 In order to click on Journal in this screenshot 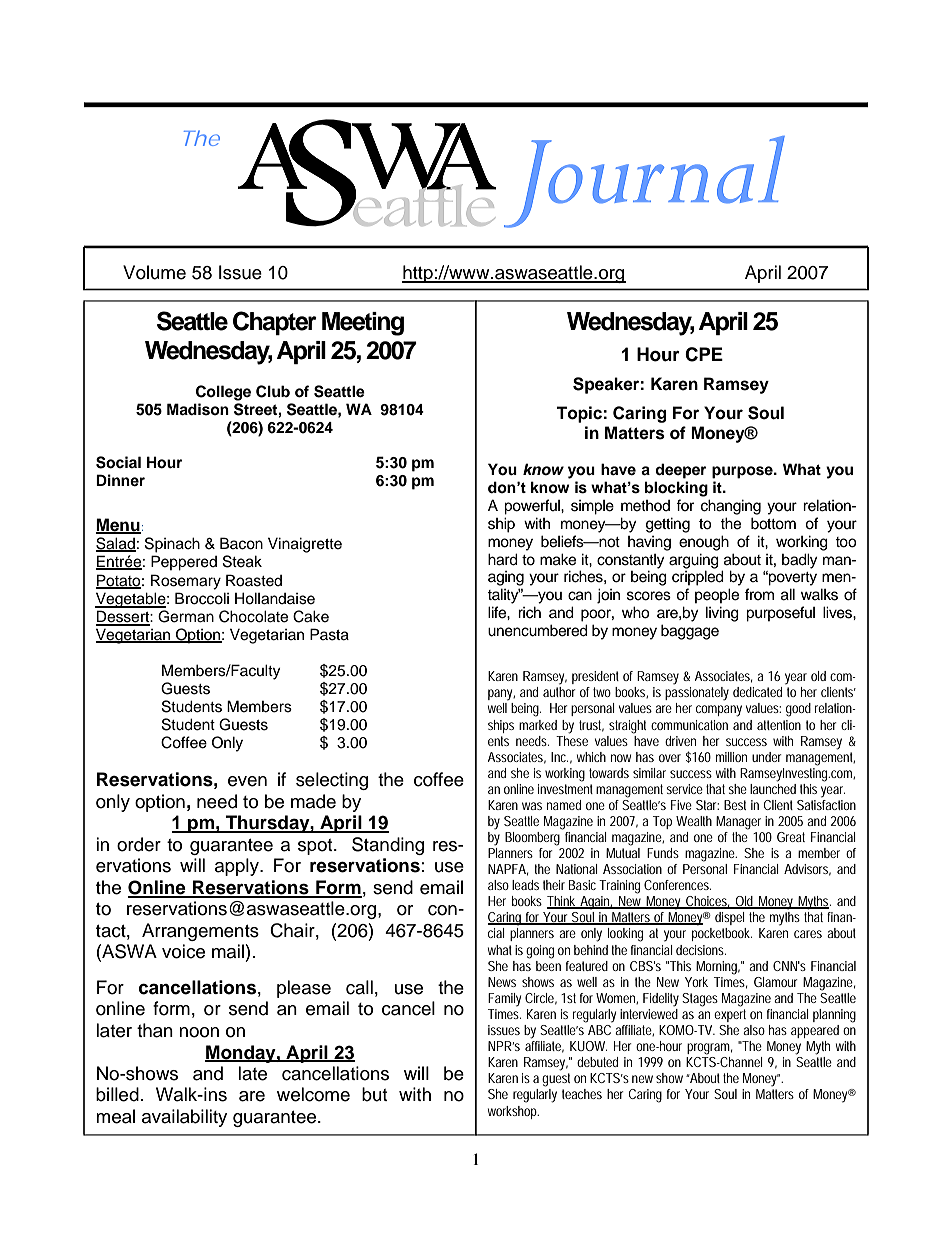, I will do `click(644, 182)`.
